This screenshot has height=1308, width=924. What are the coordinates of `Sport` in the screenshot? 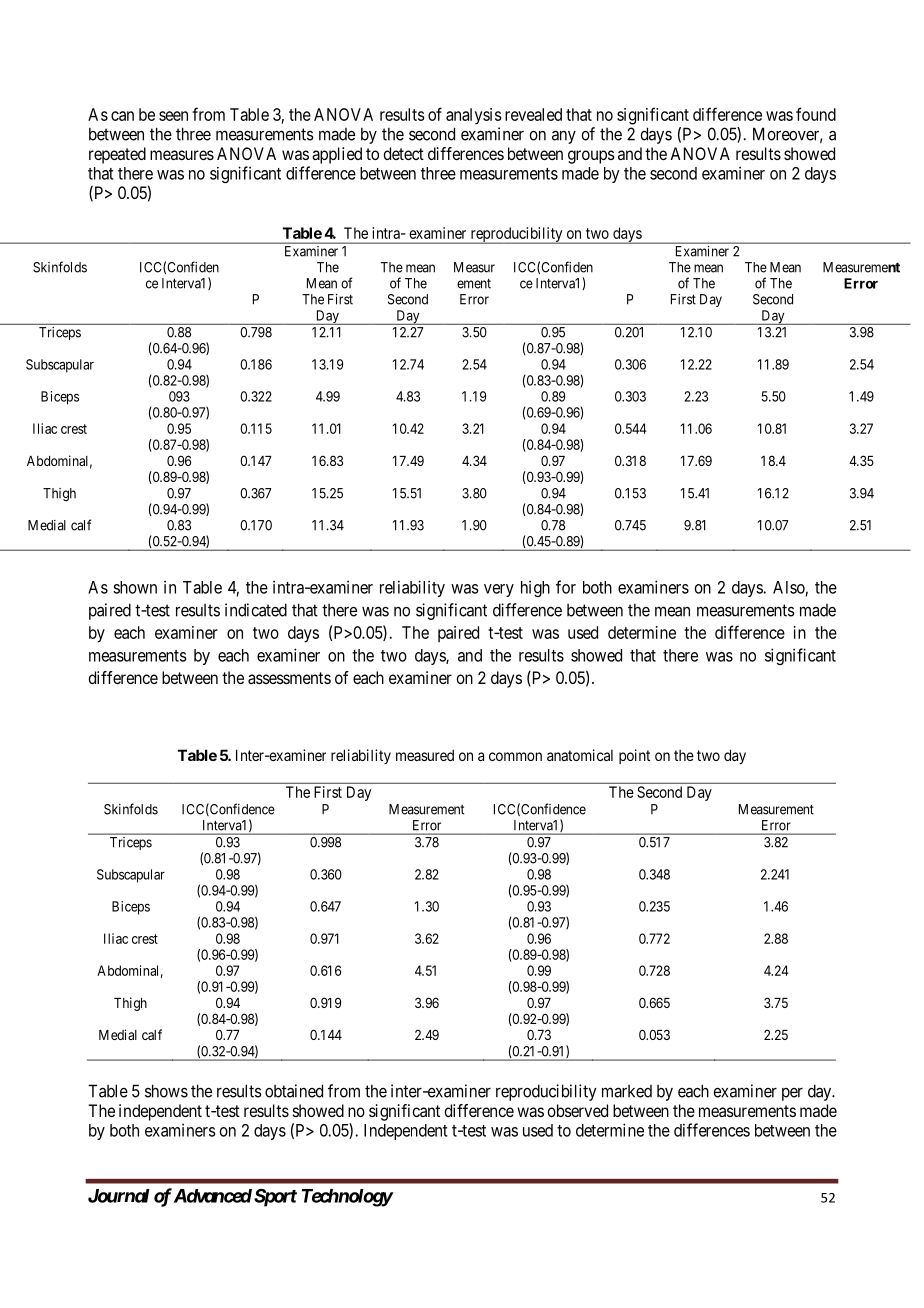 It's located at (275, 1197).
